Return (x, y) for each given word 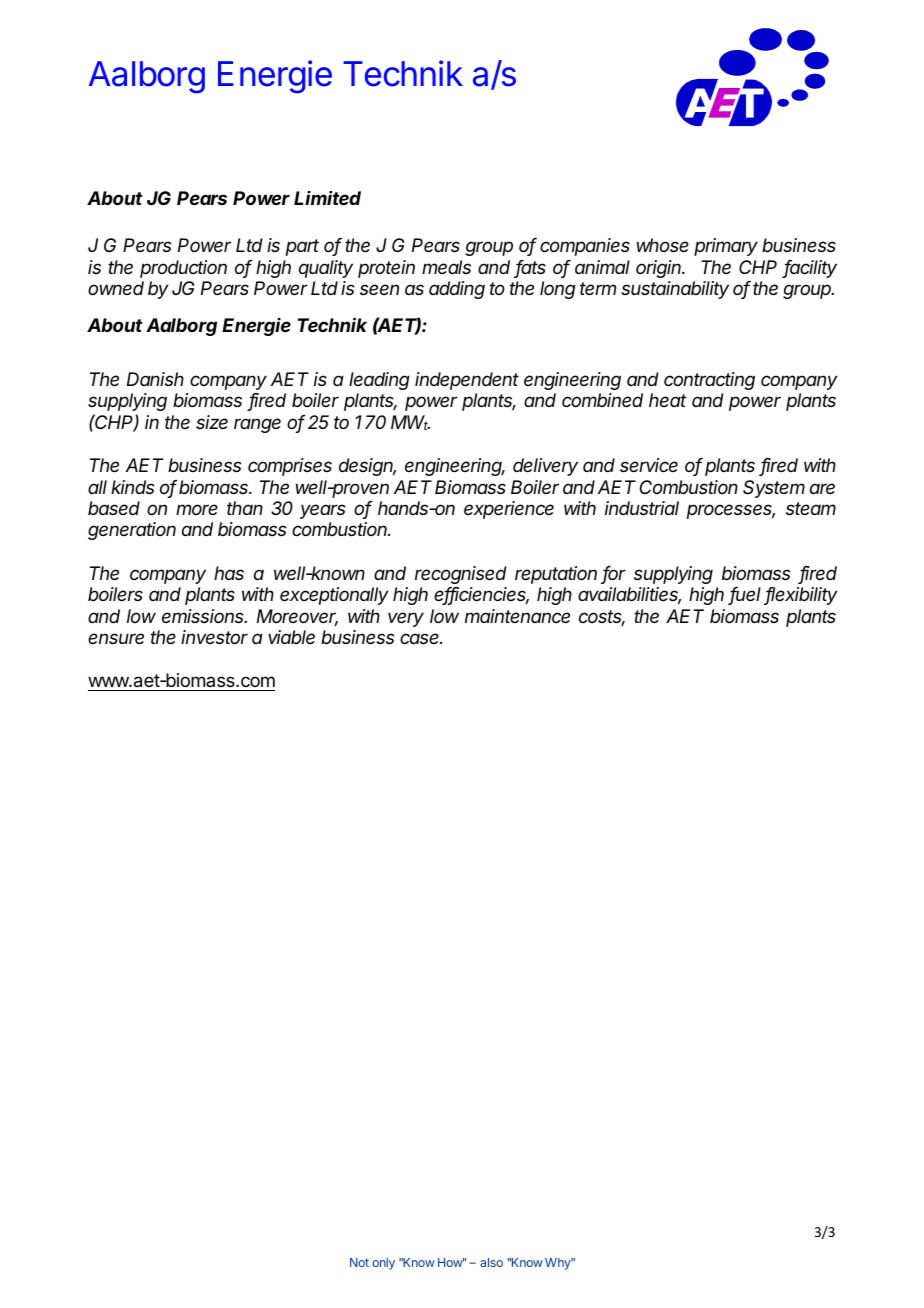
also (491, 1262)
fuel (745, 595)
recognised (461, 575)
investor (214, 637)
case (421, 638)
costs (602, 618)
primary (726, 247)
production (183, 269)
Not (359, 1262)
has (229, 573)
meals (446, 267)
